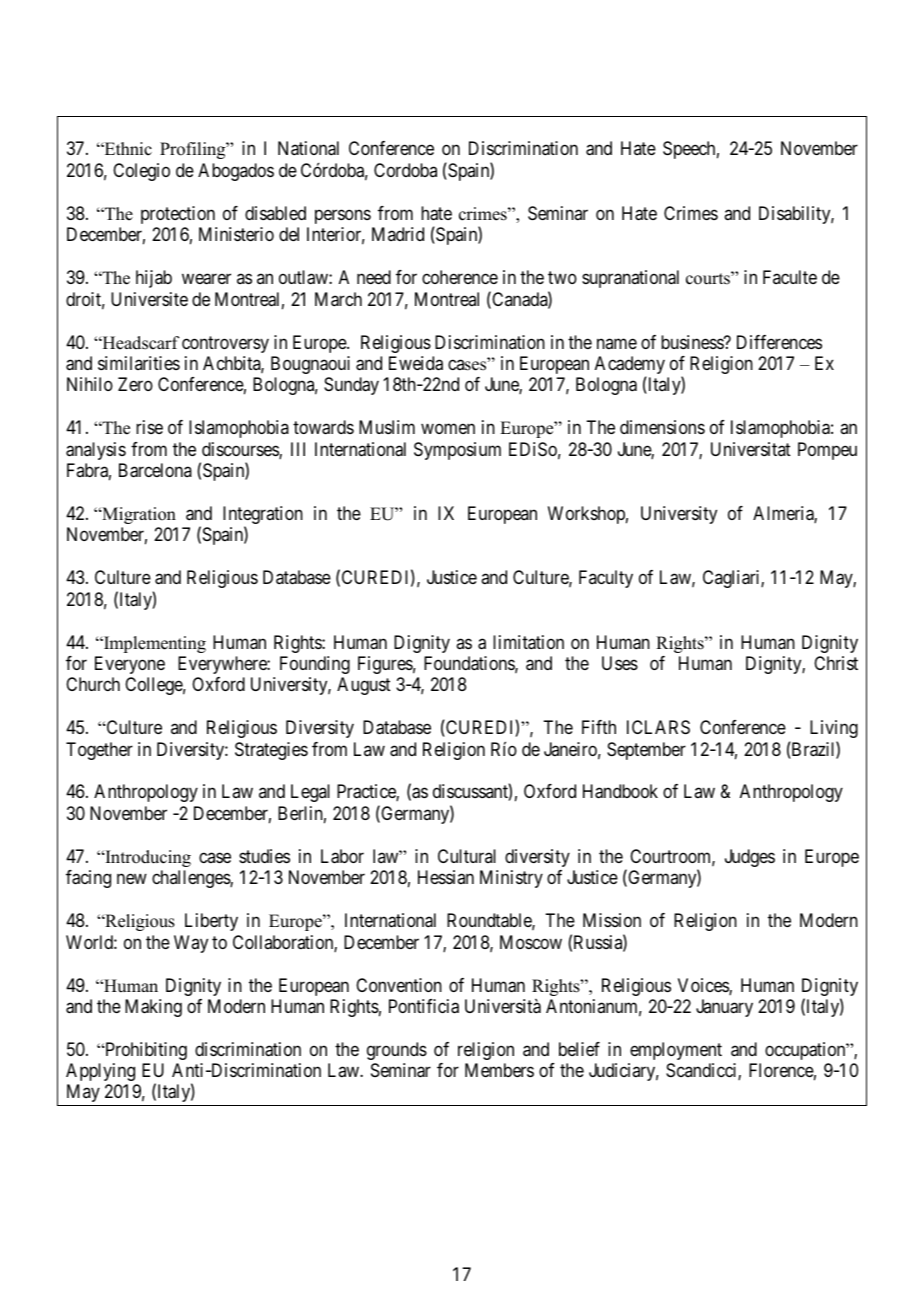 The height and width of the screenshot is (1307, 924). I want to click on Judges, so click(750, 858).
